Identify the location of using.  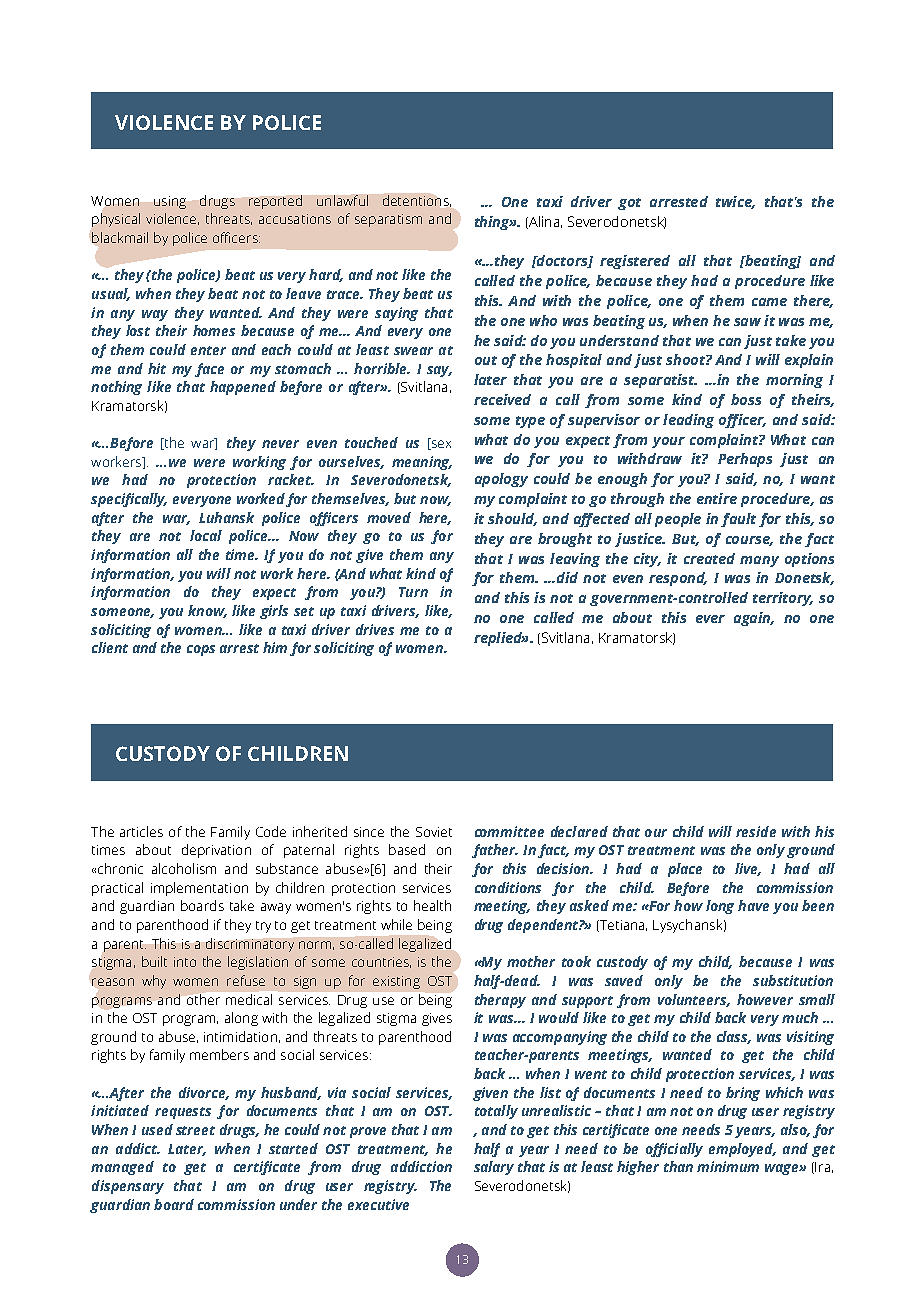
(170, 202).
